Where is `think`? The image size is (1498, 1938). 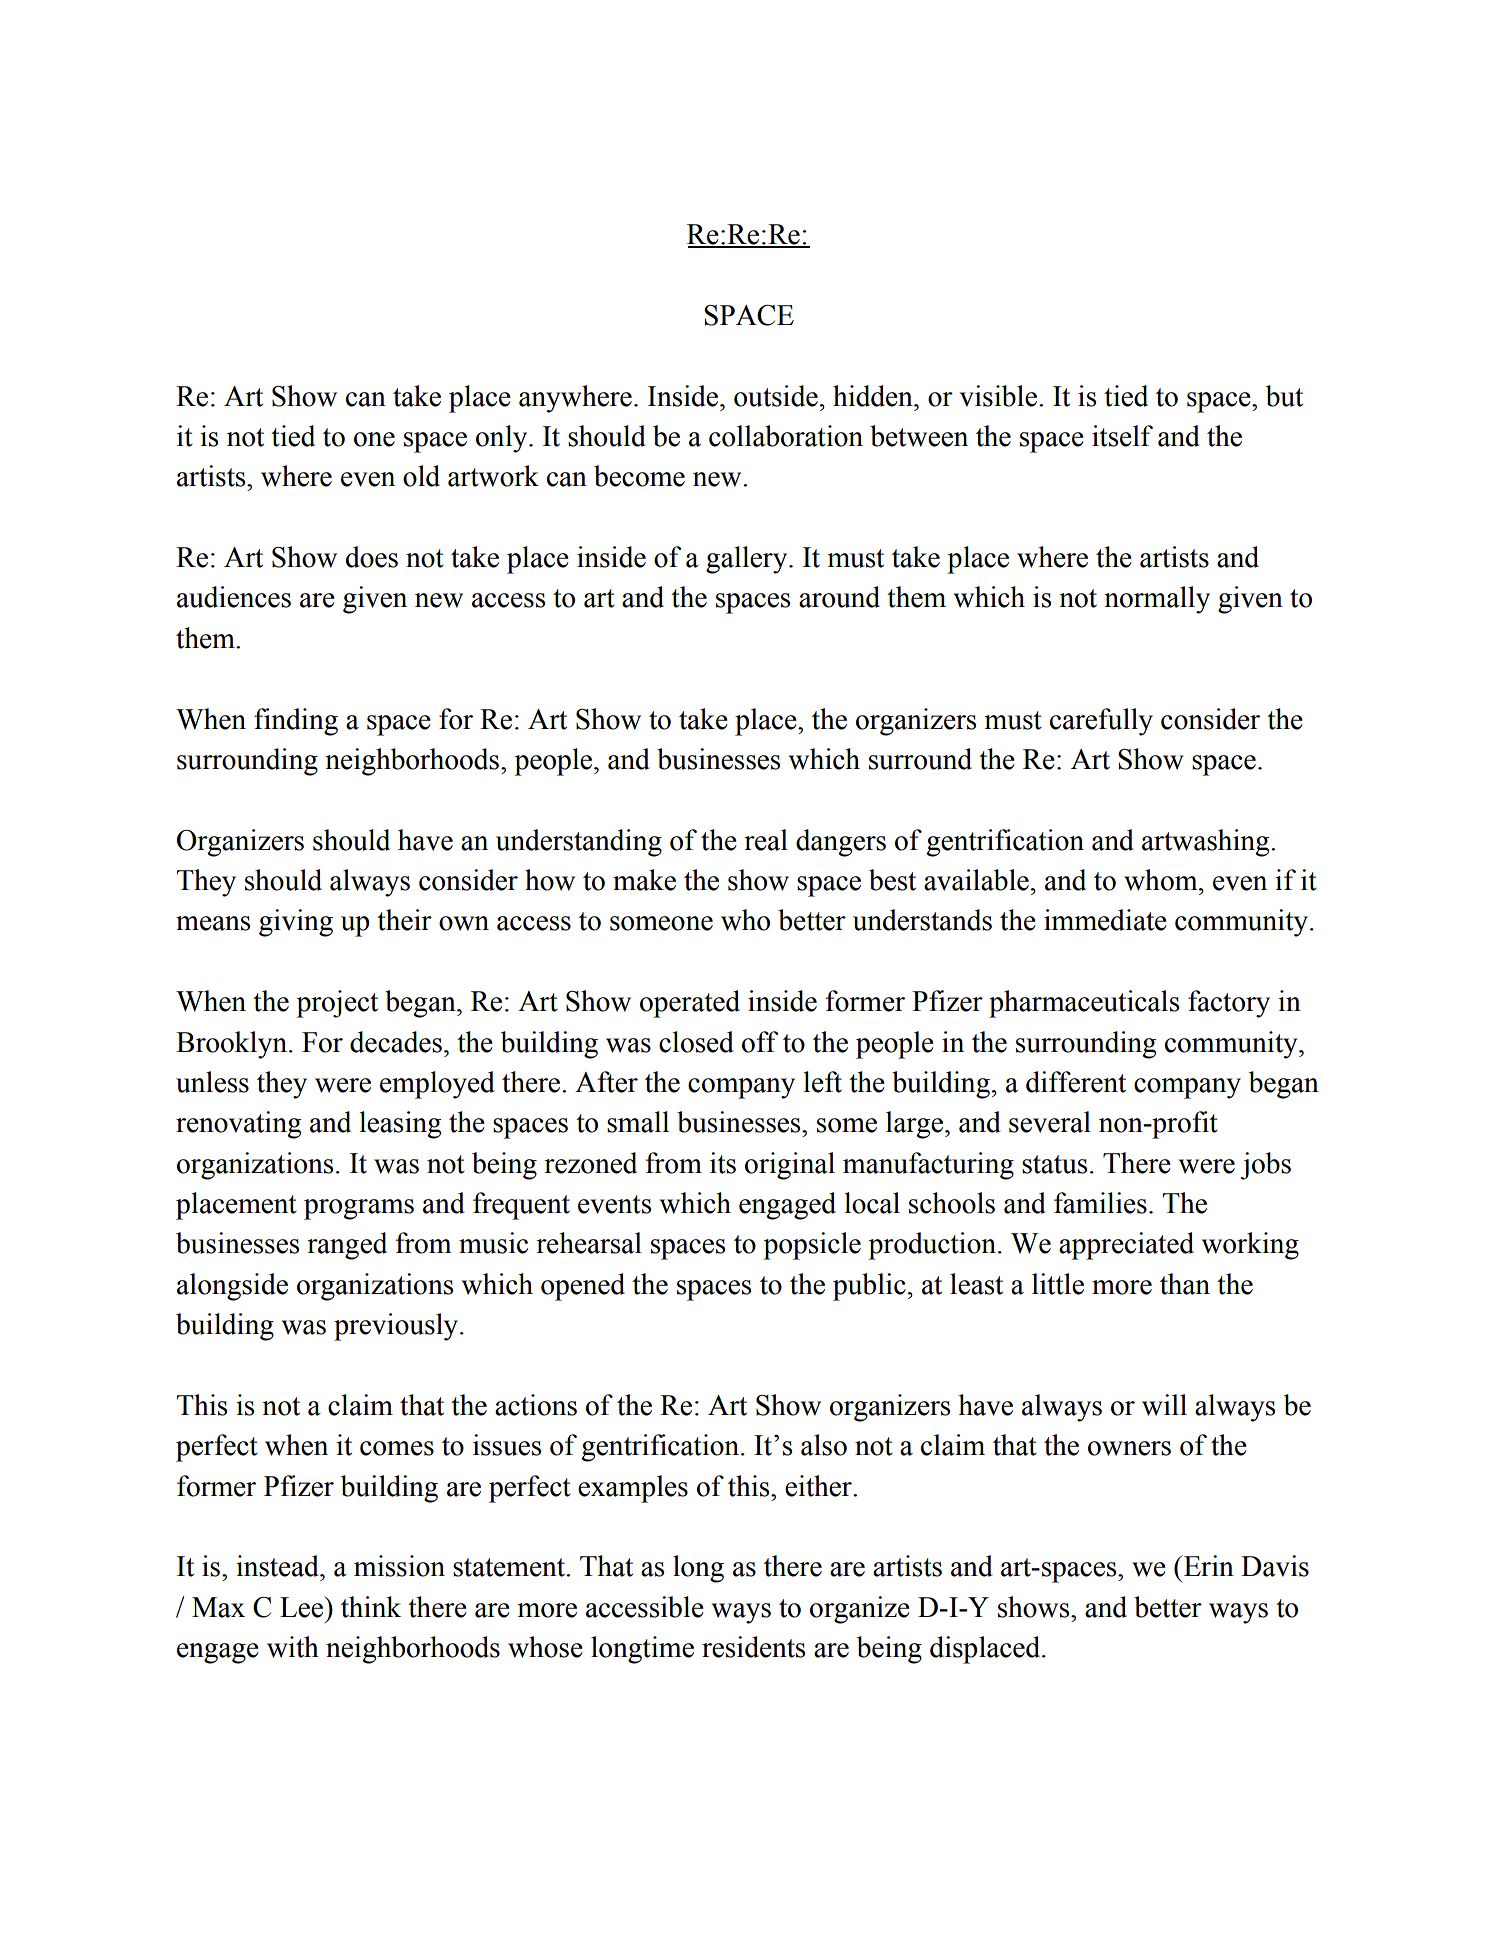
think is located at coordinates (371, 1607).
